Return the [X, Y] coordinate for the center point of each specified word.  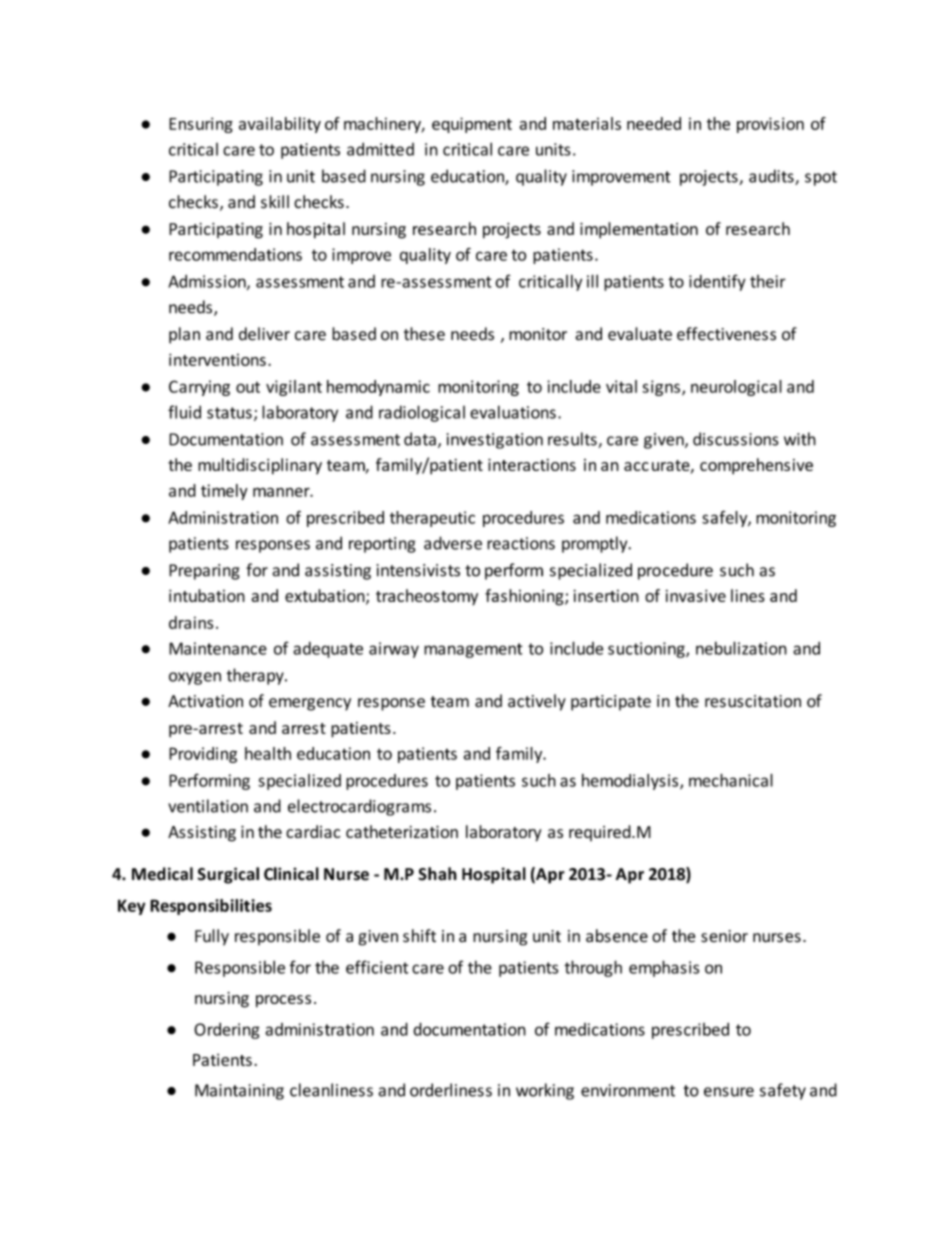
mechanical [731, 780]
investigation [495, 441]
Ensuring [201, 125]
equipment [472, 125]
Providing [203, 755]
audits [772, 177]
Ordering [227, 1031]
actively [537, 702]
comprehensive [756, 466]
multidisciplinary [260, 466]
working [545, 1091]
